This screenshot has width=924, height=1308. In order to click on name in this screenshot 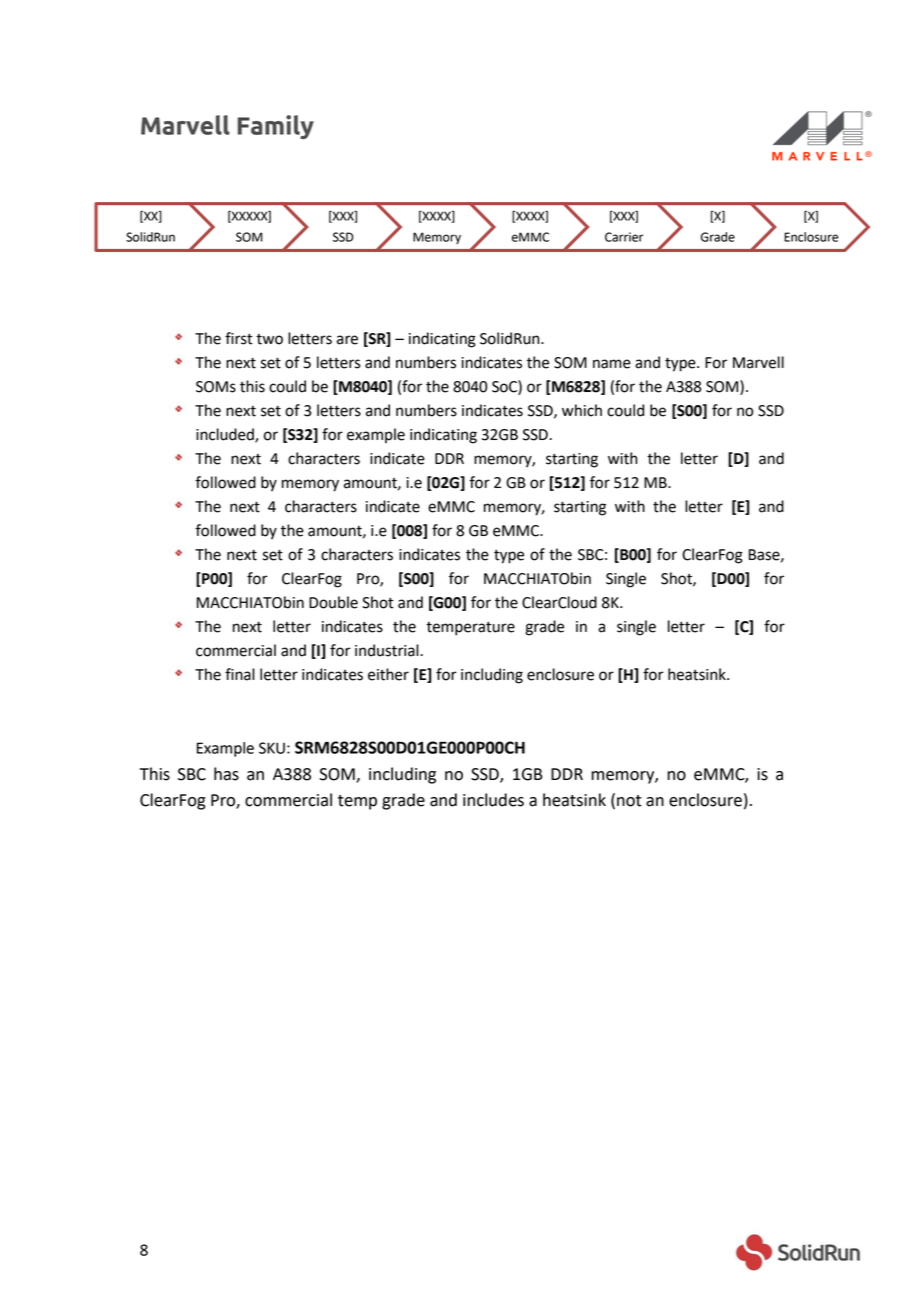, I will do `click(612, 364)`.
